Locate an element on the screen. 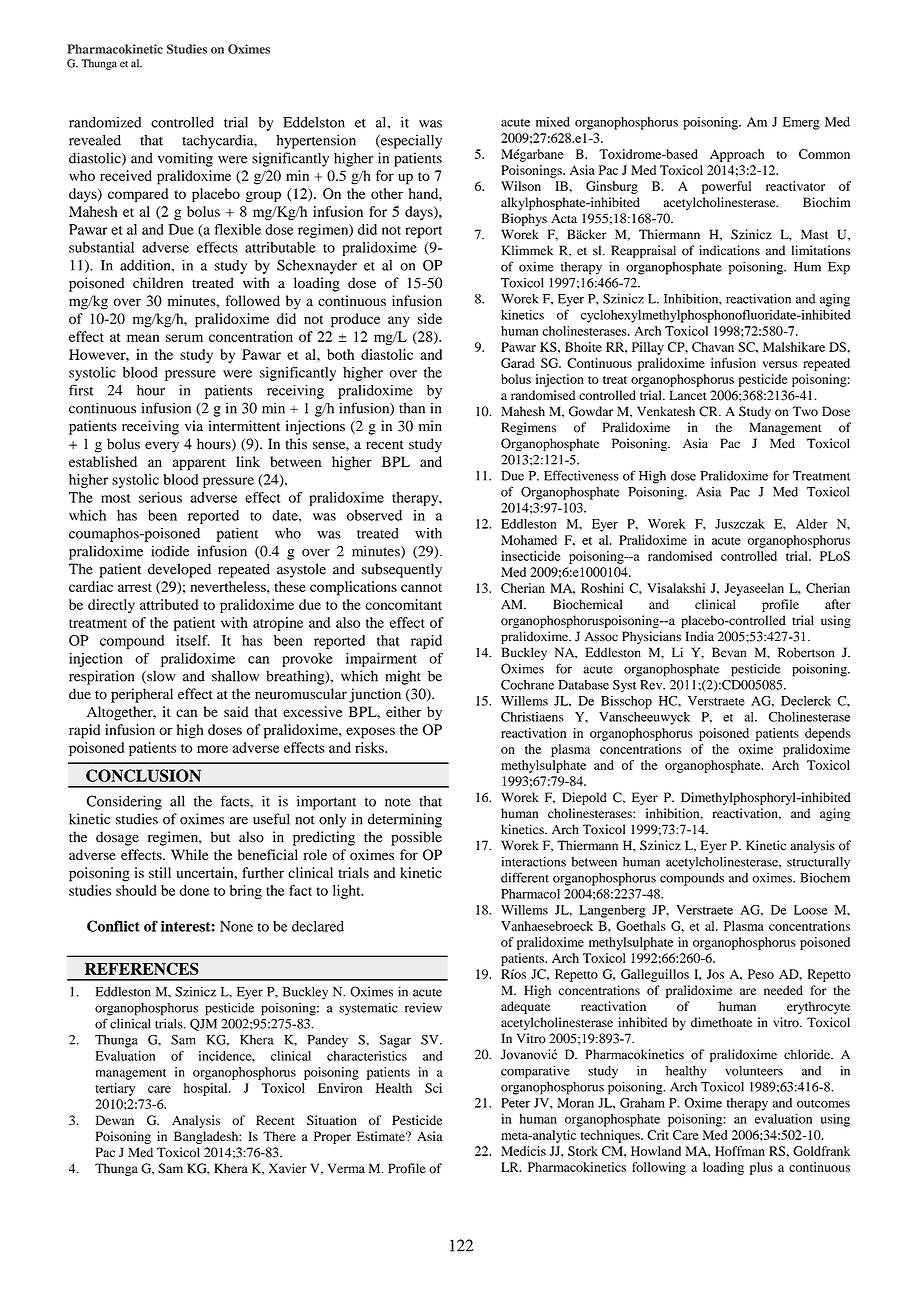  might is located at coordinates (403, 677).
